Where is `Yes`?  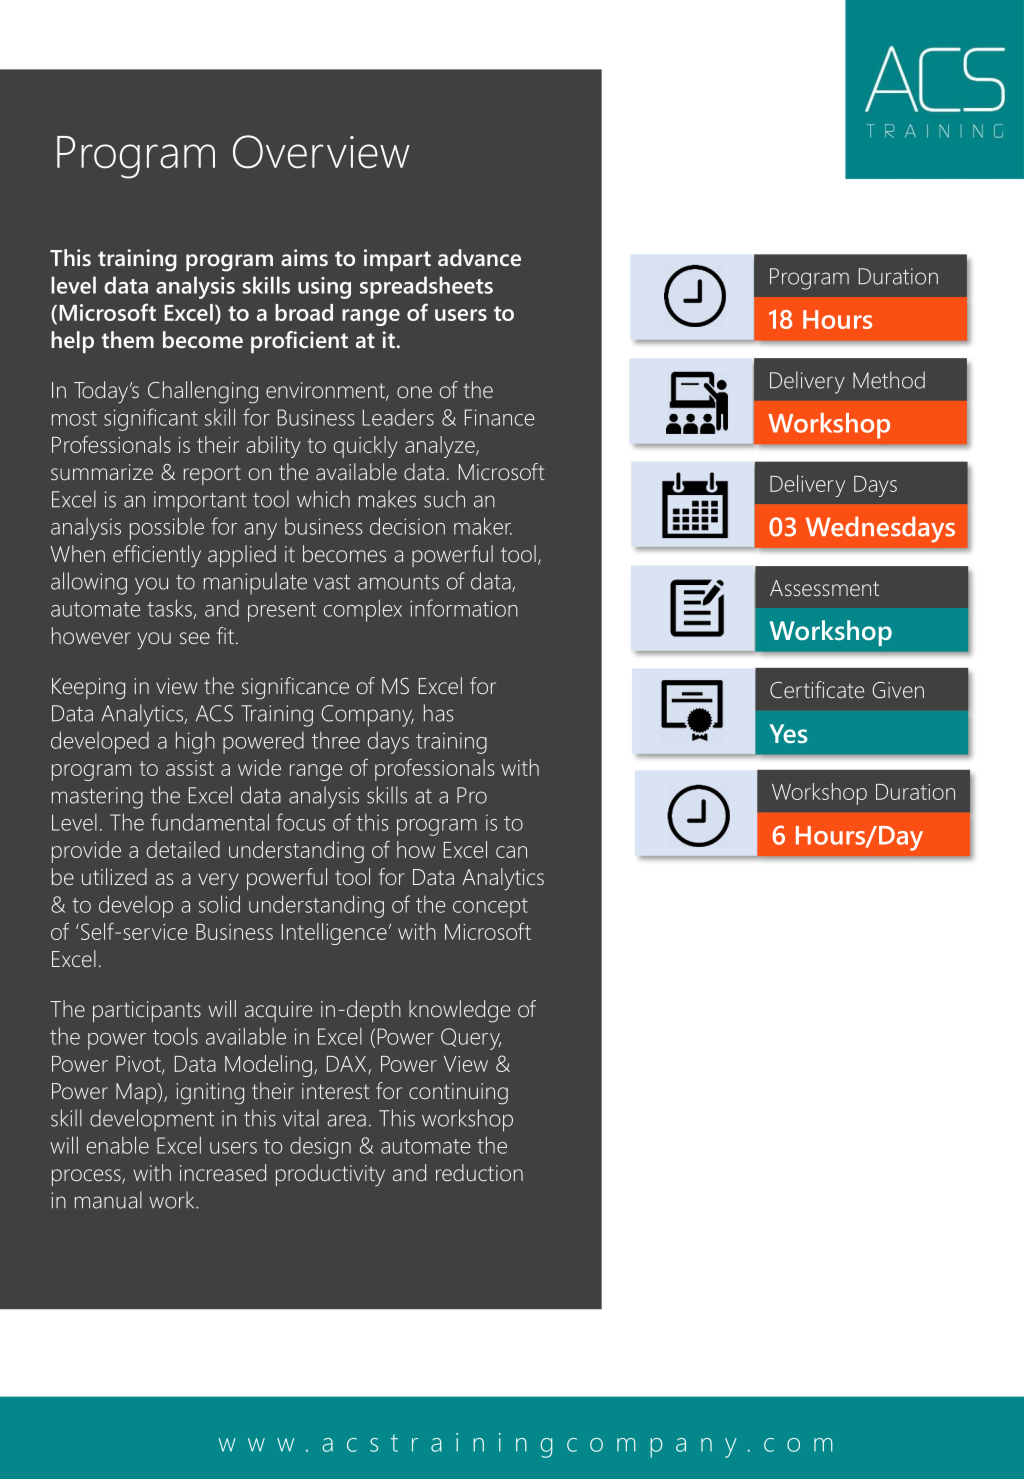 Yes is located at coordinates (788, 733).
